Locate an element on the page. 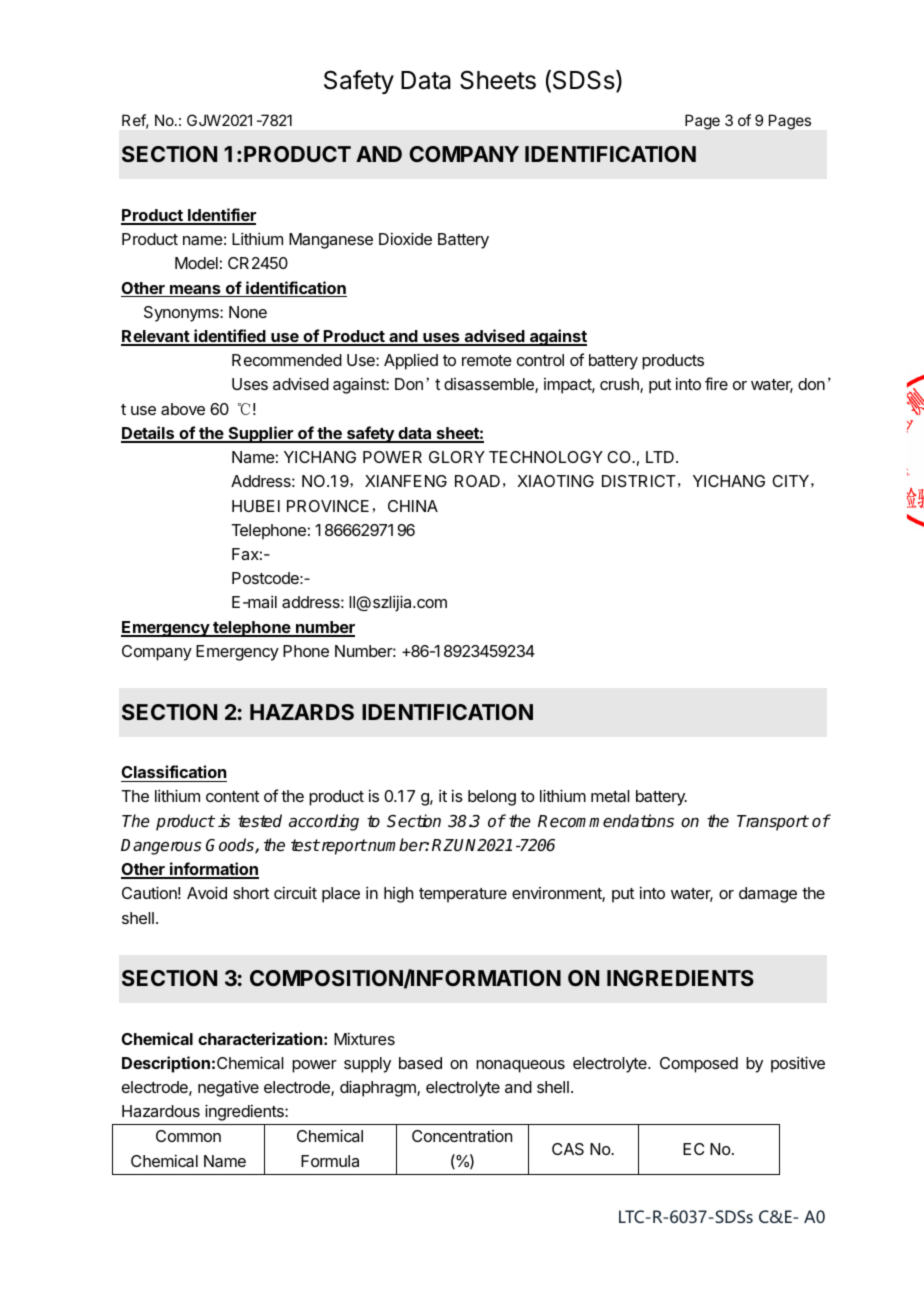 Image resolution: width=924 pixels, height=1308 pixels. GLORY is located at coordinates (457, 457).
